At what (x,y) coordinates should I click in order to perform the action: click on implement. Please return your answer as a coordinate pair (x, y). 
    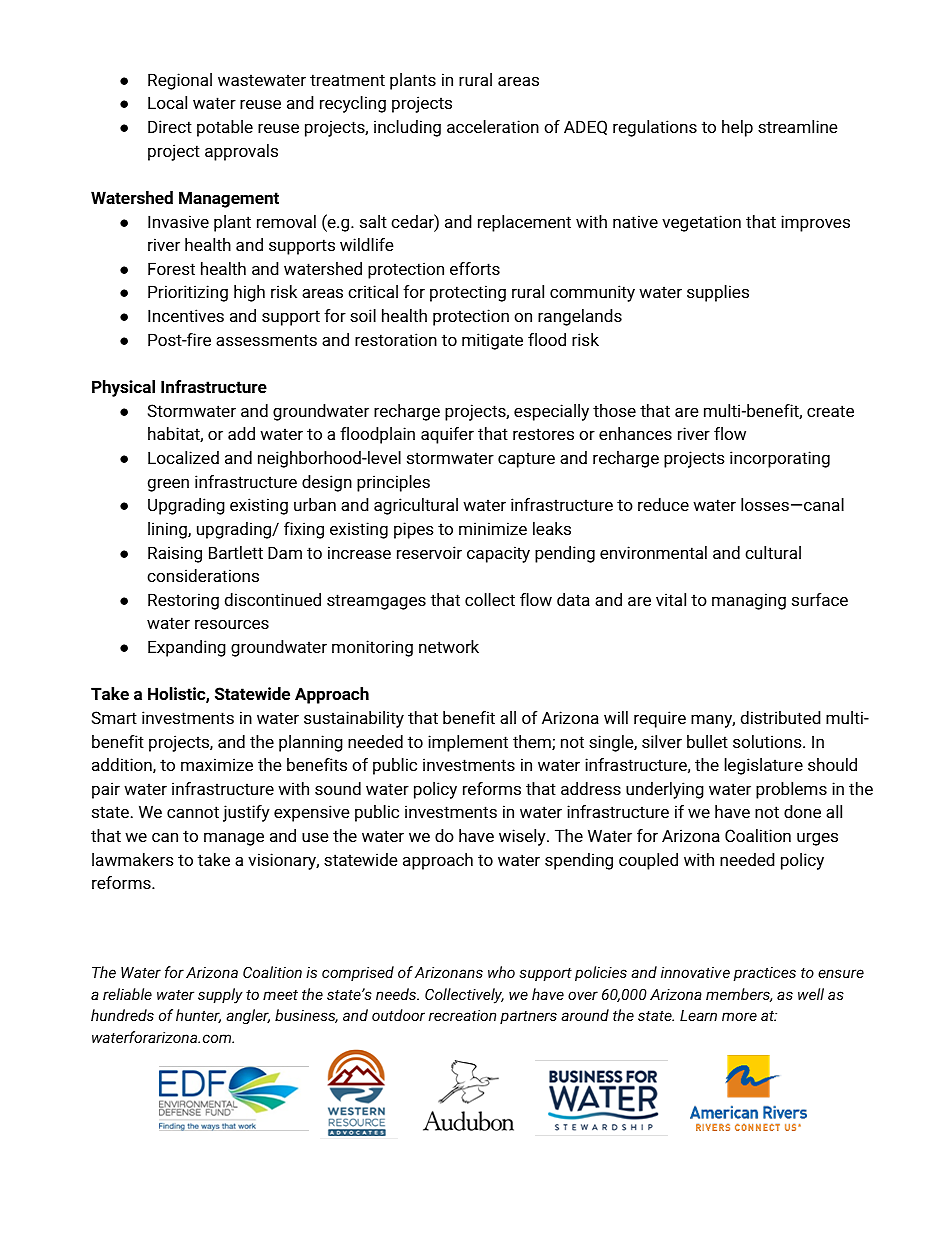
    Looking at the image, I should click on (468, 743).
